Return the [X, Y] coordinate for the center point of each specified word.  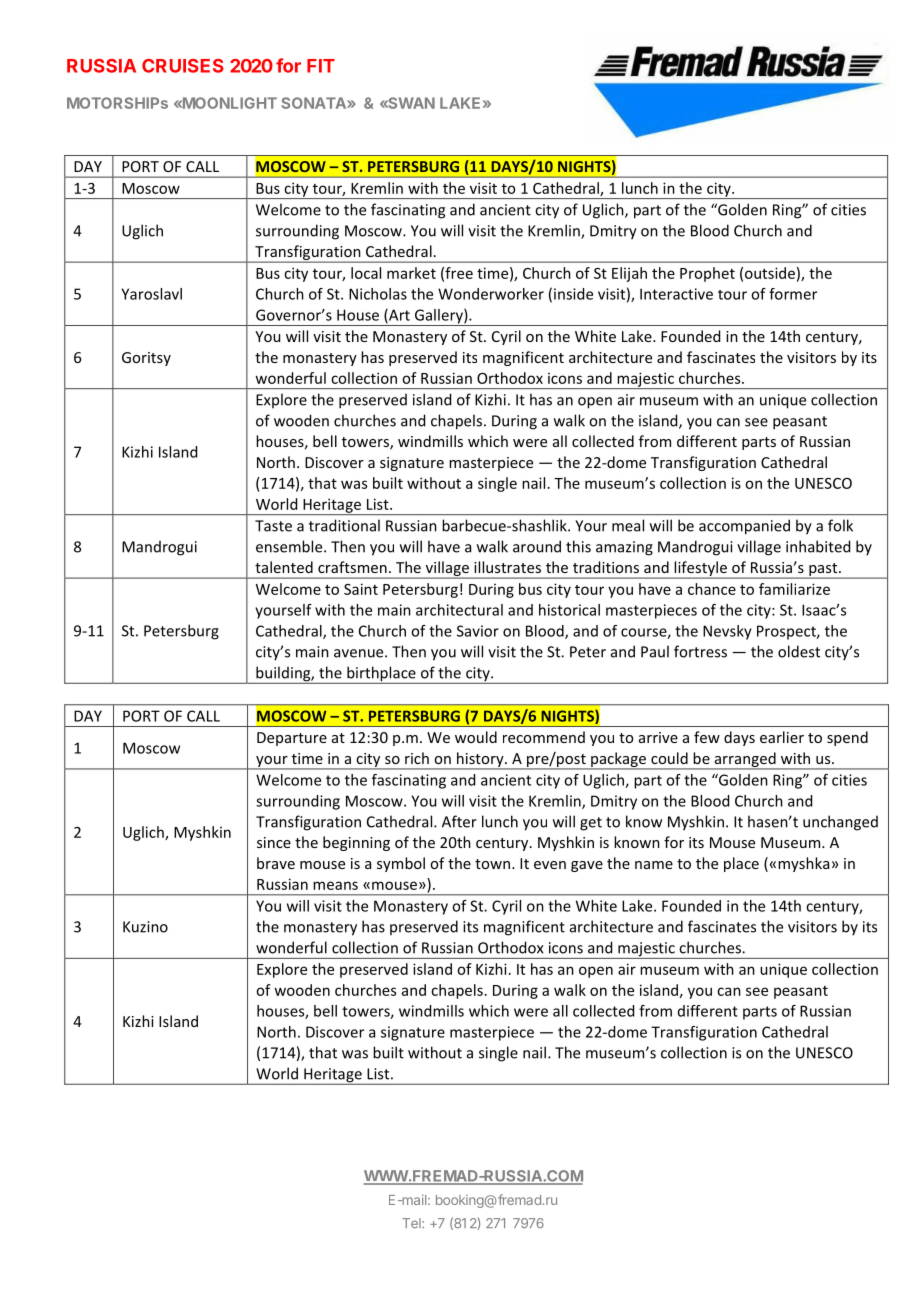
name [654, 865]
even [550, 865]
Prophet [707, 274]
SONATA [314, 103]
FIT [321, 66]
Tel [412, 1223]
